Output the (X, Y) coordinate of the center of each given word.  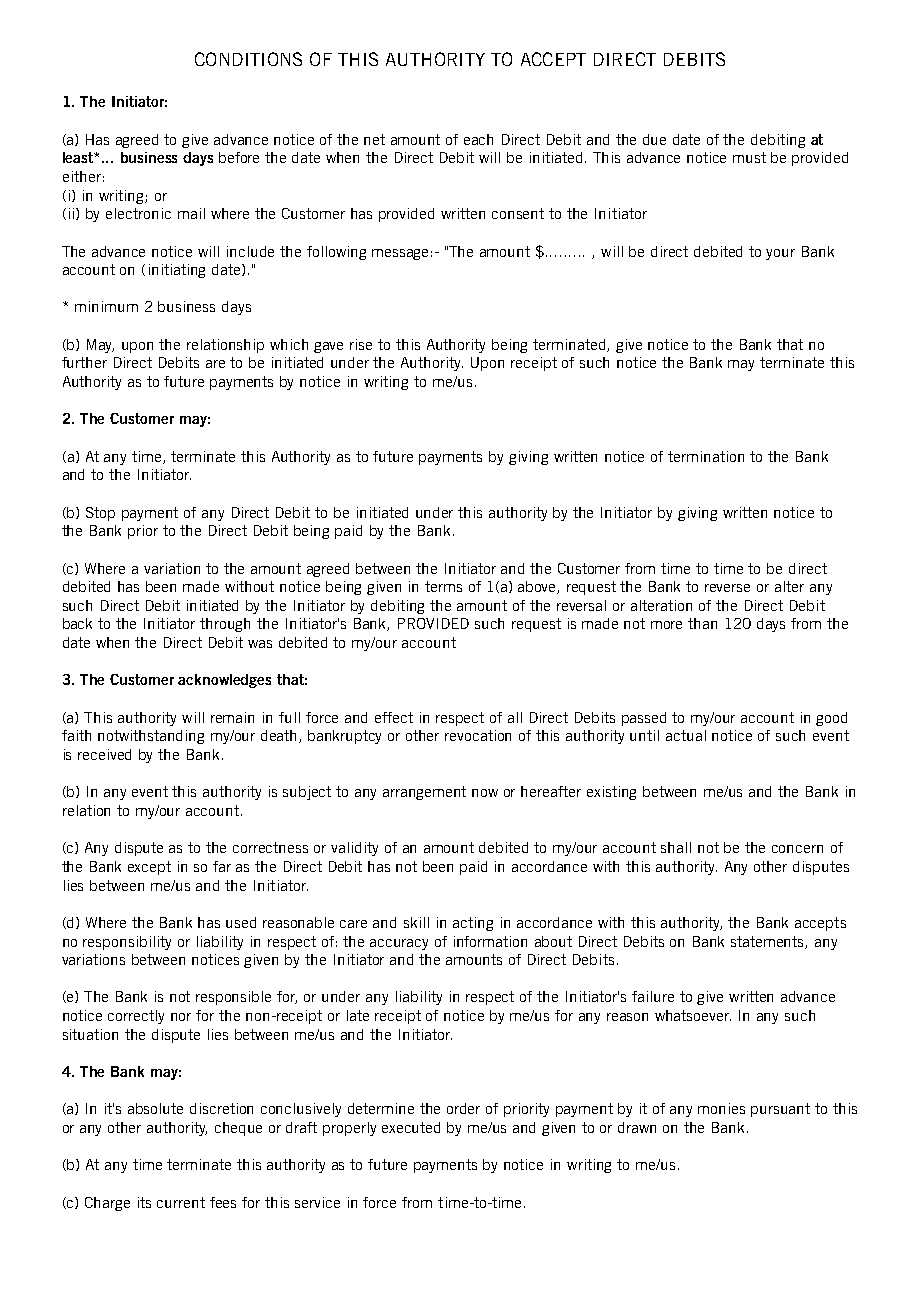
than (702, 623)
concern (797, 849)
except (149, 868)
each (478, 139)
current (181, 1202)
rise (361, 344)
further (84, 362)
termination (706, 456)
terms (443, 586)
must (749, 157)
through (225, 625)
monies (721, 1108)
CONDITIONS (248, 59)
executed (411, 1127)
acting (473, 924)
